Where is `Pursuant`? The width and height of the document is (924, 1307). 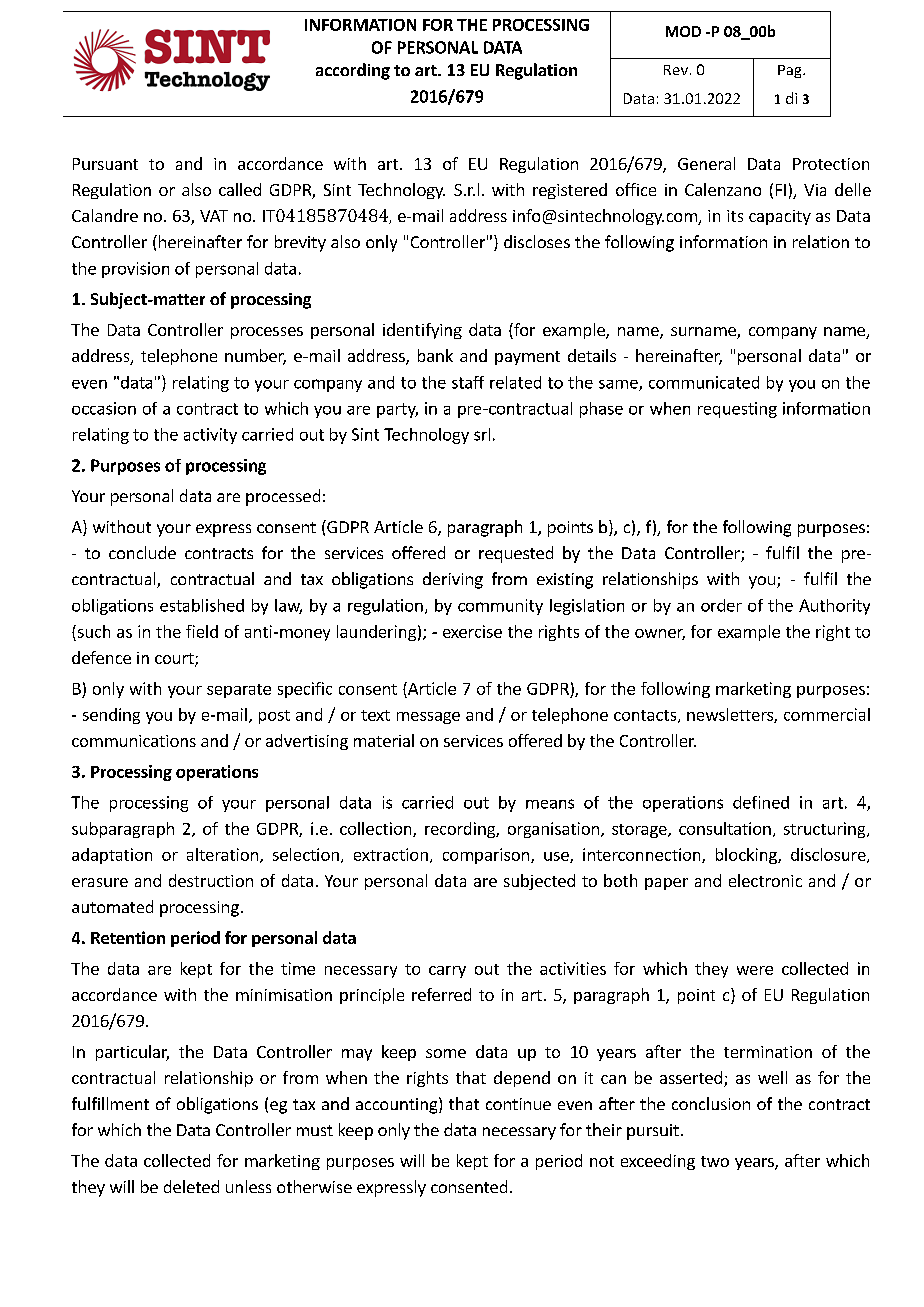
Pursuant is located at coordinates (105, 164).
